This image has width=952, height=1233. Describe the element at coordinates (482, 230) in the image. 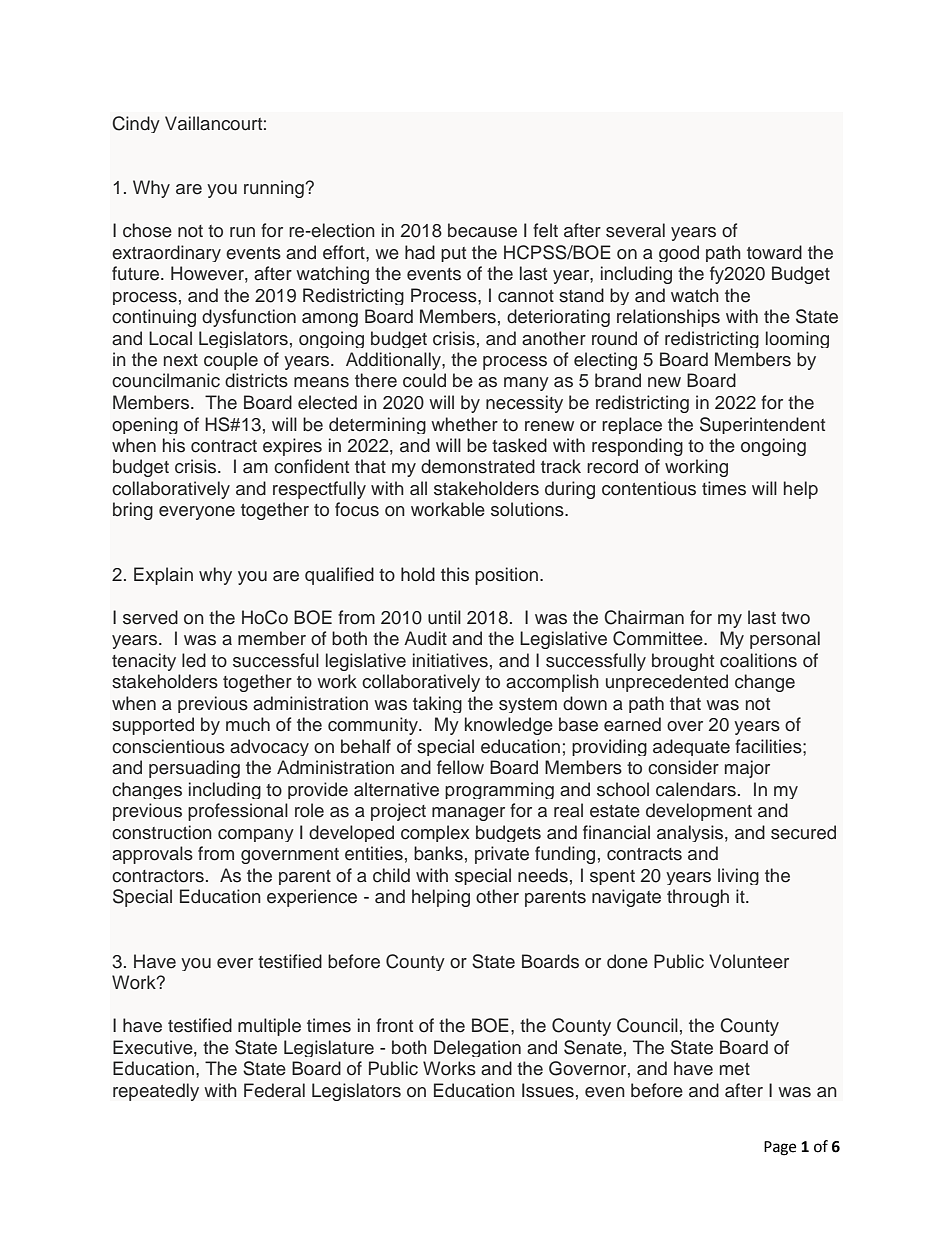

I see `because` at that location.
